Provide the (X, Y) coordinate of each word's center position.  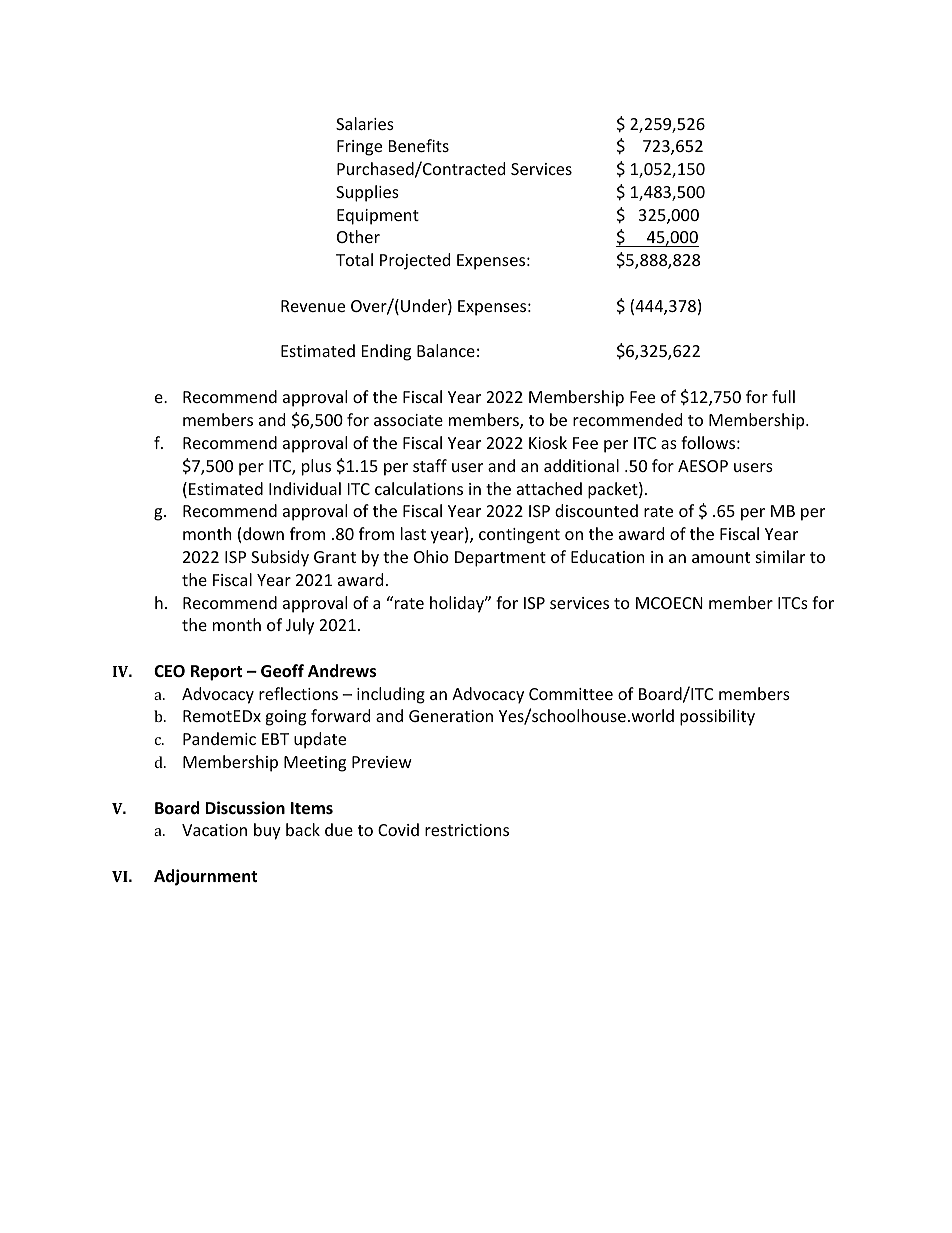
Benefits (419, 145)
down (263, 533)
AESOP (703, 466)
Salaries (365, 123)
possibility (717, 717)
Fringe (359, 148)
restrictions (467, 830)
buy (267, 831)
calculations (419, 488)
